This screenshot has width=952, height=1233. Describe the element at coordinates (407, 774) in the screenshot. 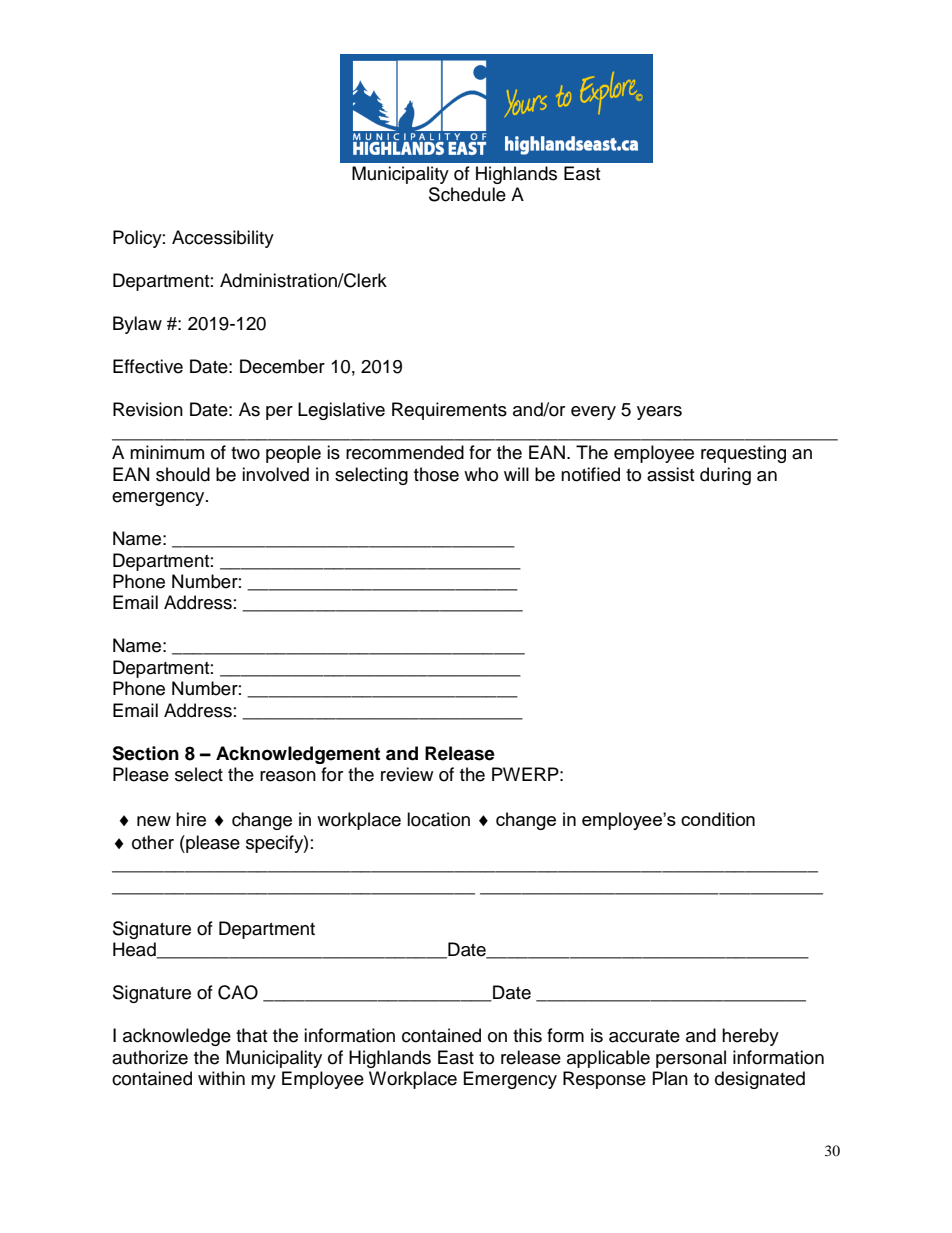

I see `review` at that location.
